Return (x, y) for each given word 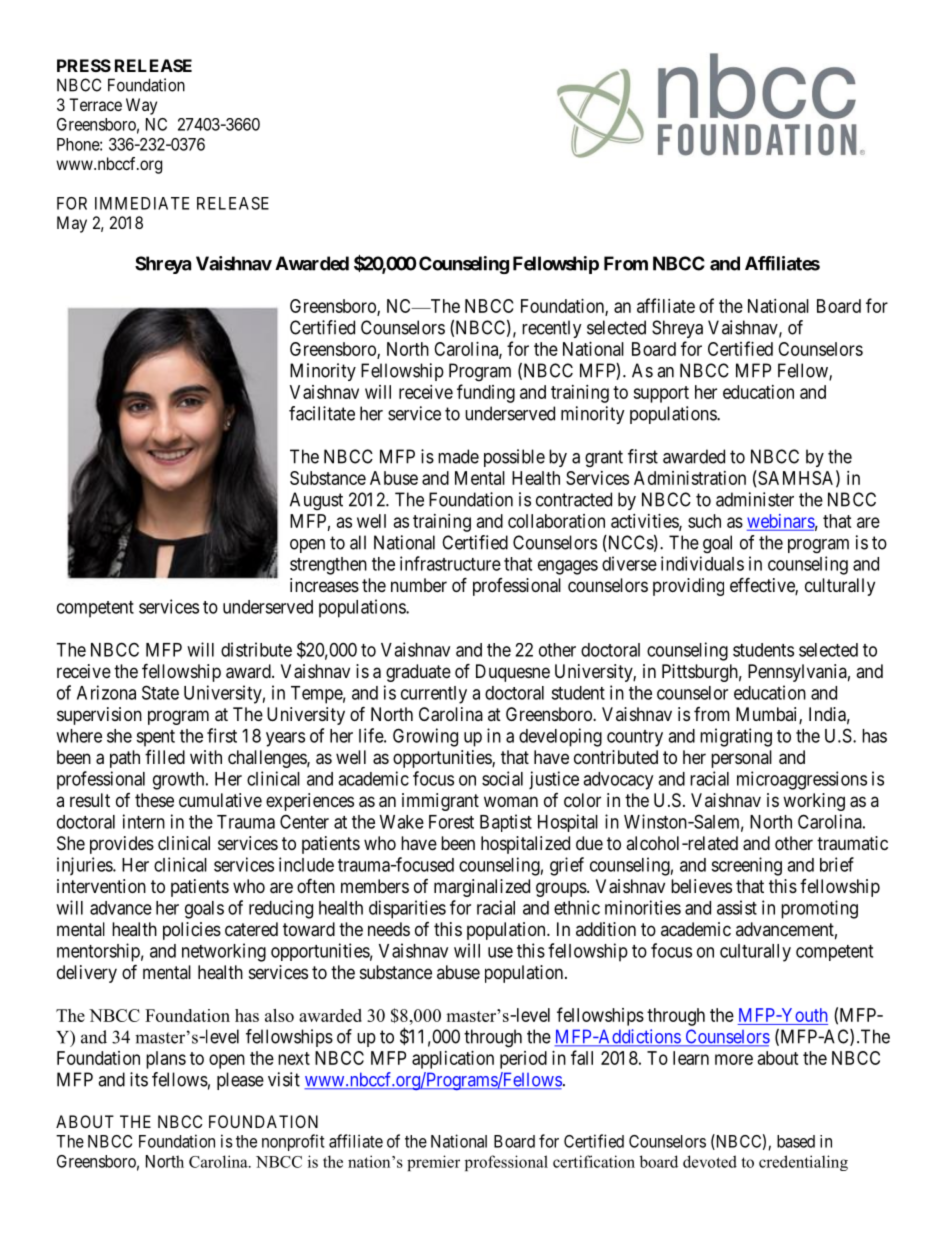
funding (486, 393)
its (139, 1079)
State (160, 692)
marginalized (482, 888)
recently (552, 329)
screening (746, 866)
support (661, 394)
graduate (418, 673)
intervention (101, 886)
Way (141, 106)
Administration (690, 478)
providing (688, 587)
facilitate (322, 413)
